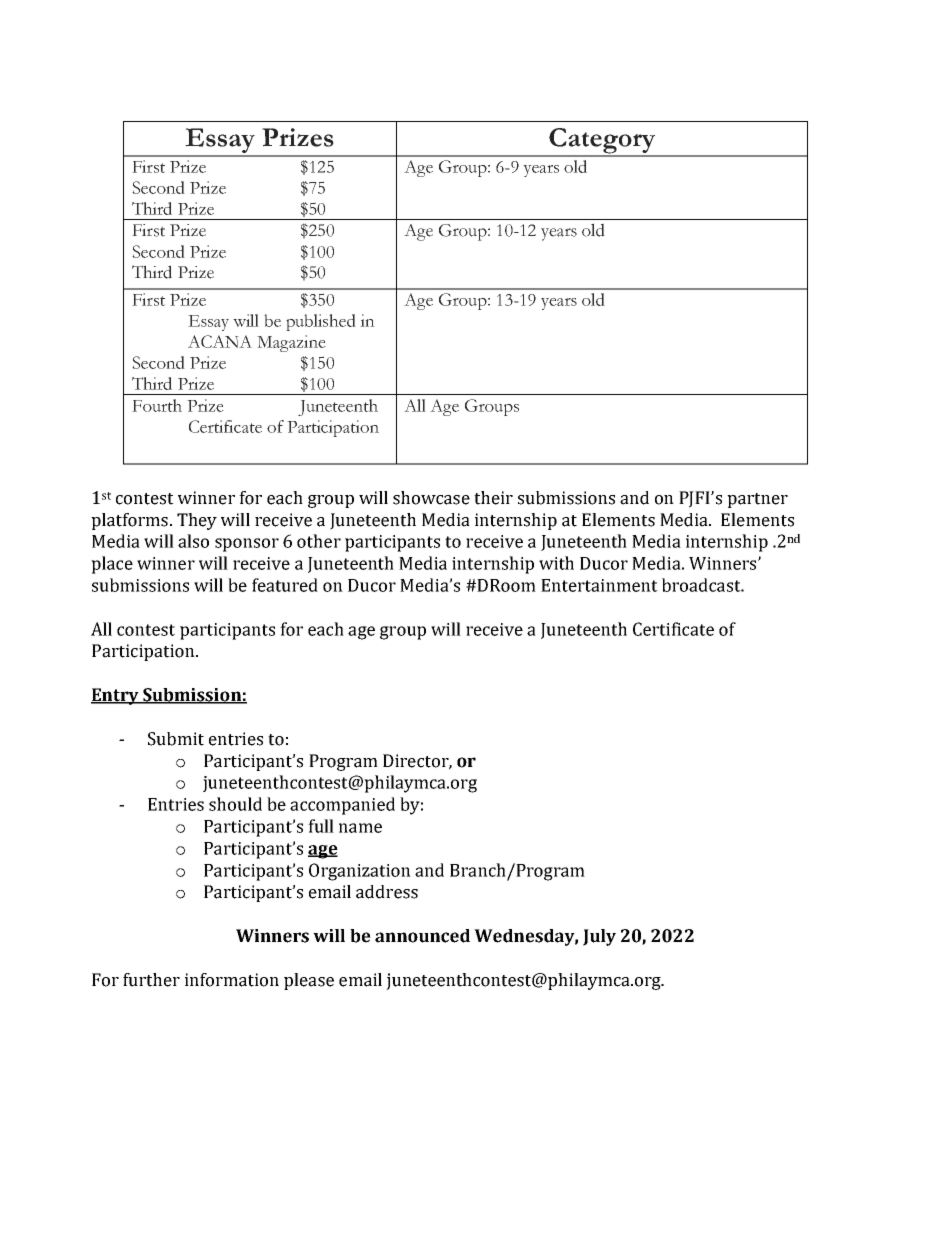 The width and height of the screenshot is (952, 1233). Describe the element at coordinates (602, 142) in the screenshot. I see `Category` at that location.
